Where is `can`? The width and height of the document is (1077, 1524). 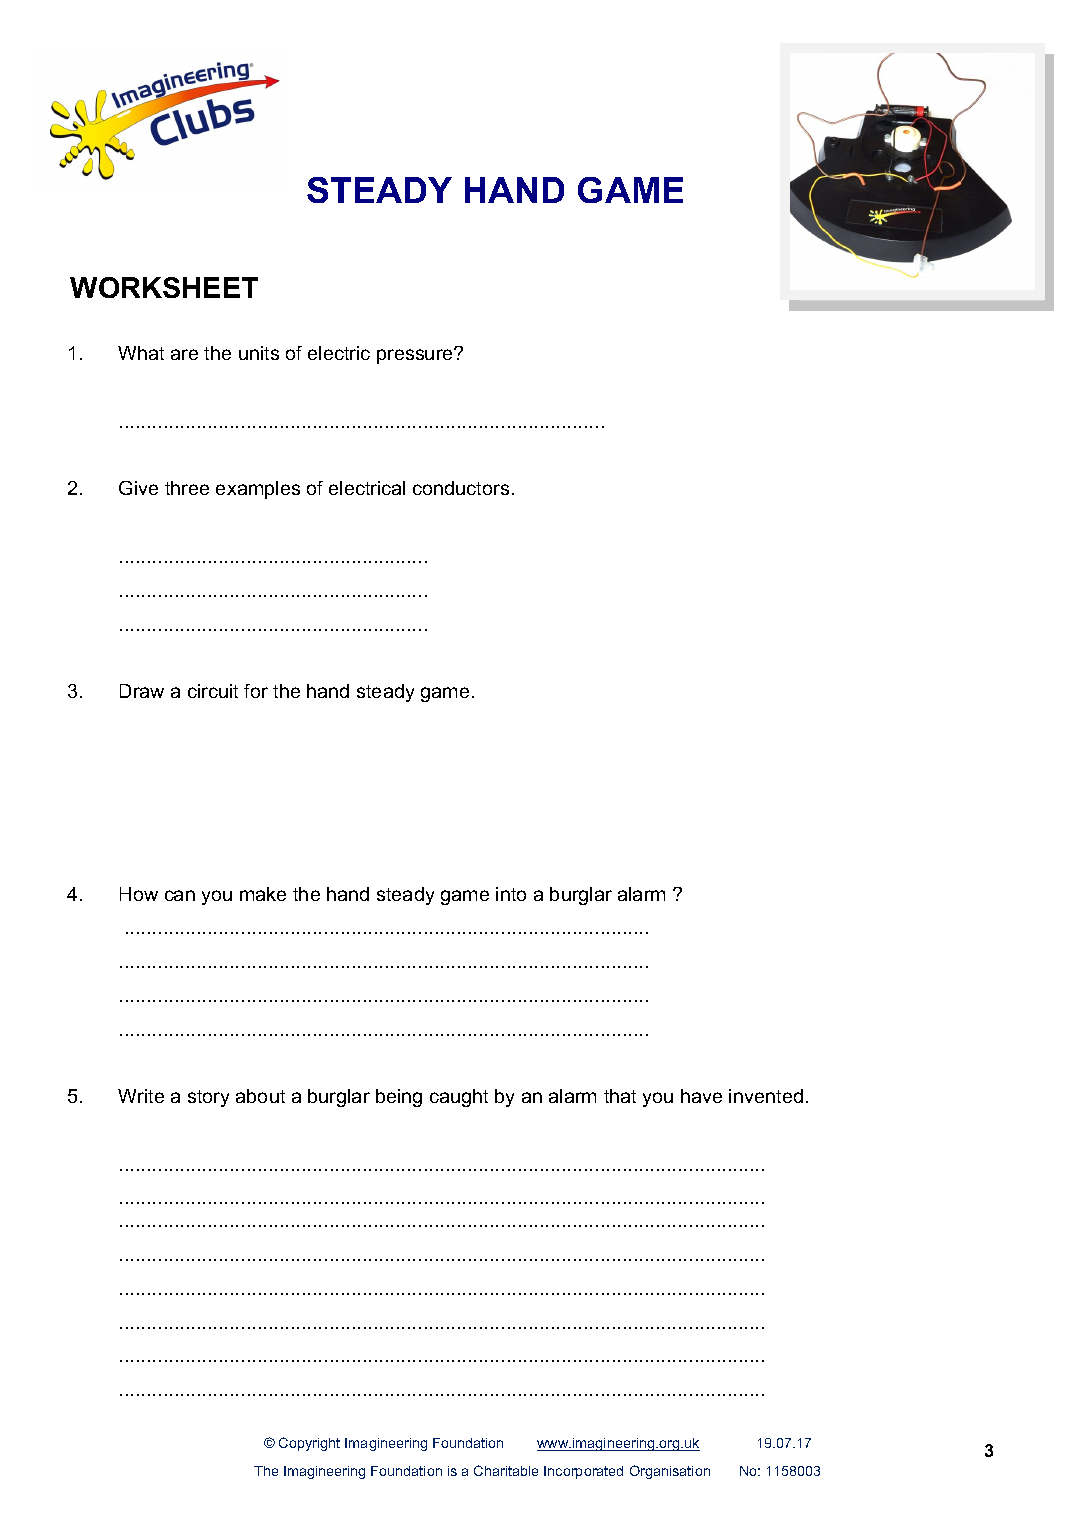 can is located at coordinates (180, 895).
